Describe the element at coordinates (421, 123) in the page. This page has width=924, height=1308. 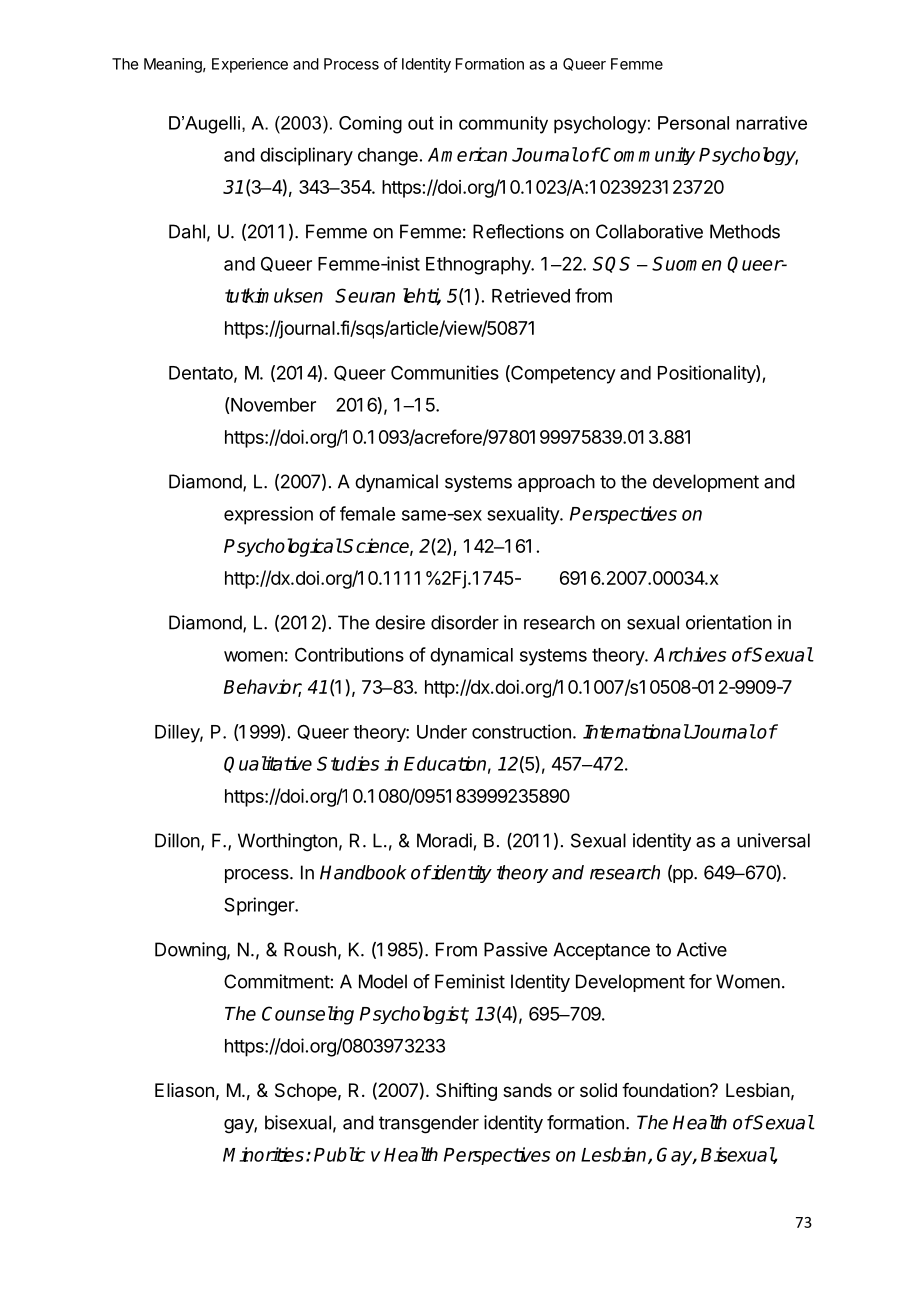
I see `out` at that location.
